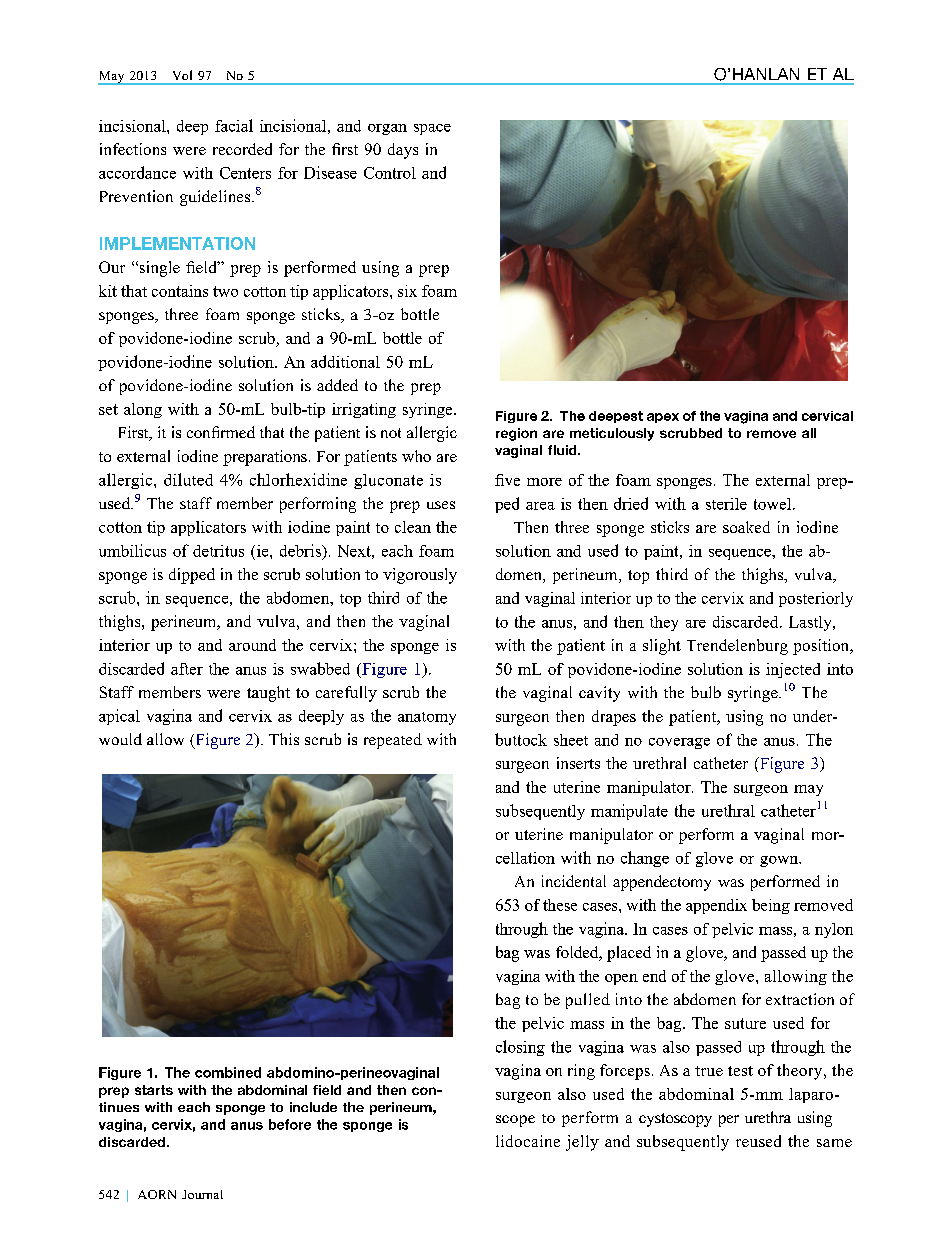  I want to click on days, so click(403, 151).
